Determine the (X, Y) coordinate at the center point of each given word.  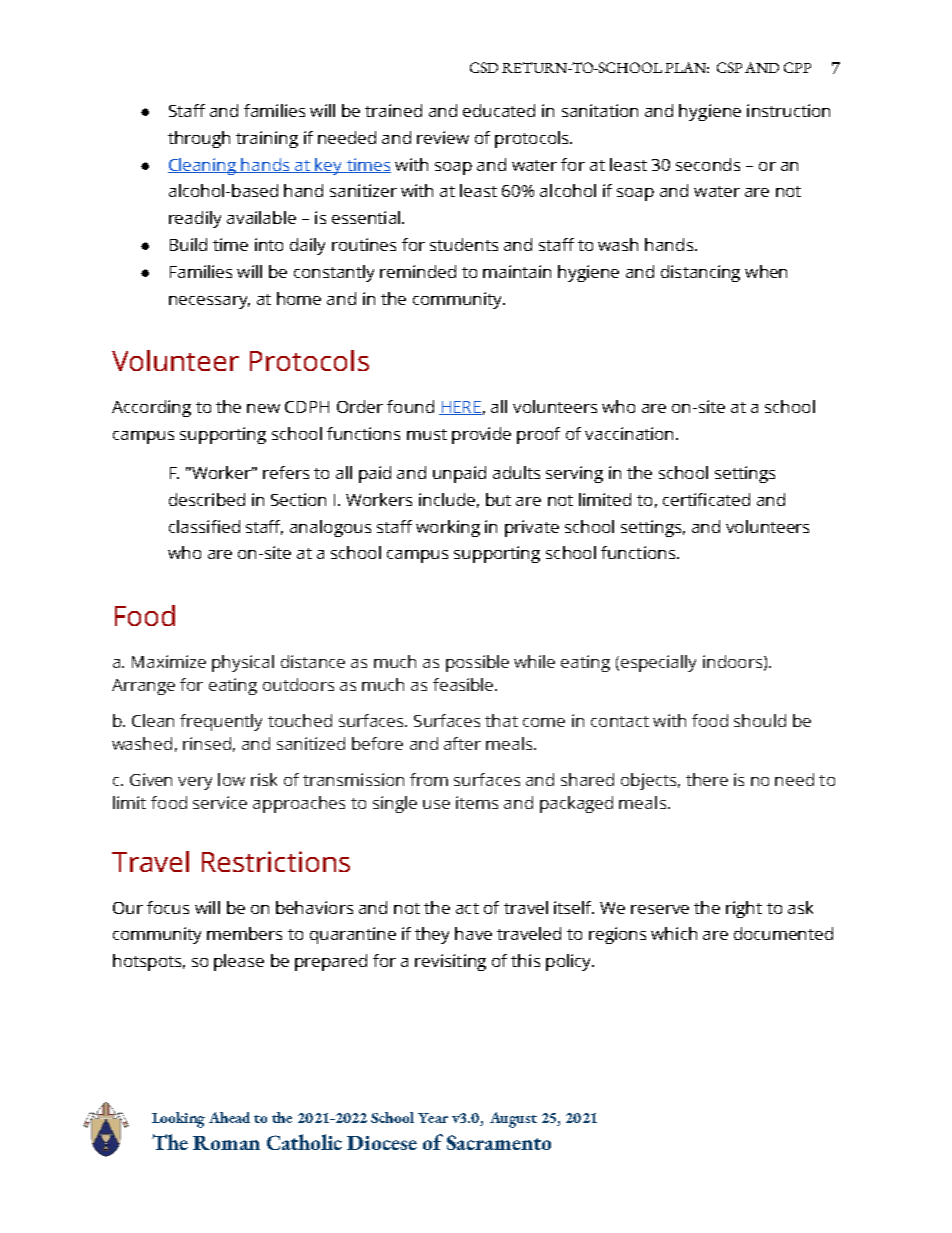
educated (499, 110)
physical (243, 663)
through (199, 139)
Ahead (229, 1117)
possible (477, 663)
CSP (729, 67)
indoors (734, 662)
